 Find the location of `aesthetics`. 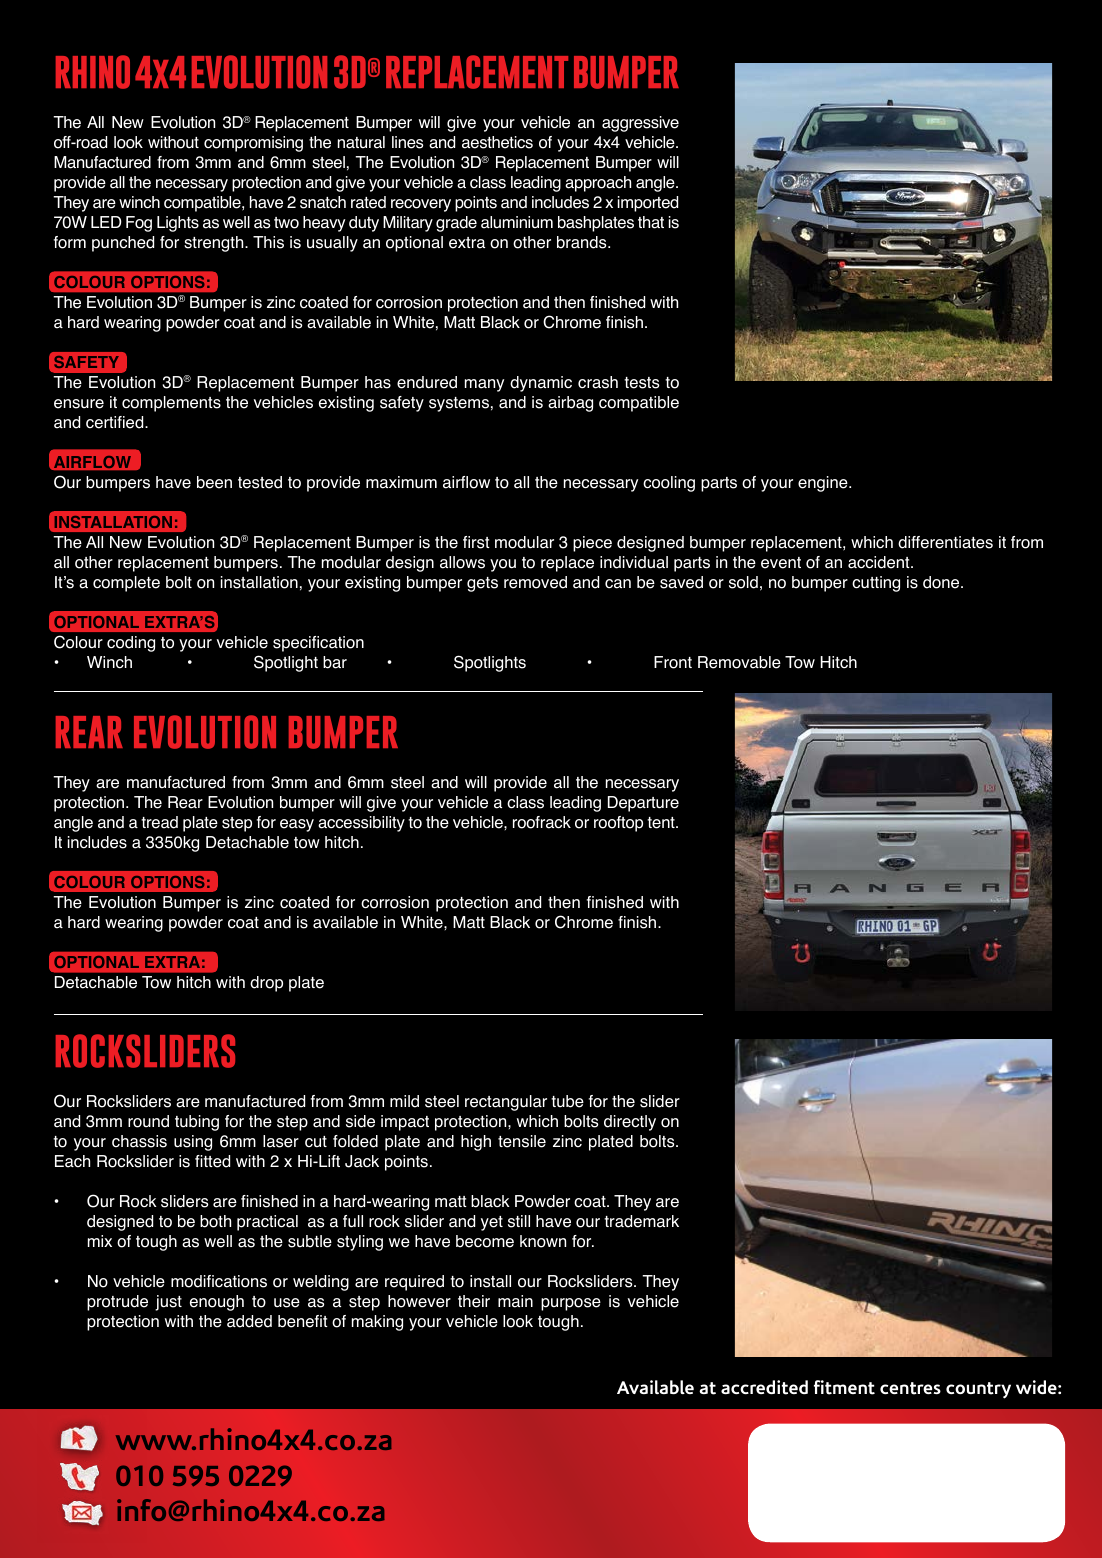

aesthetics is located at coordinates (497, 142).
